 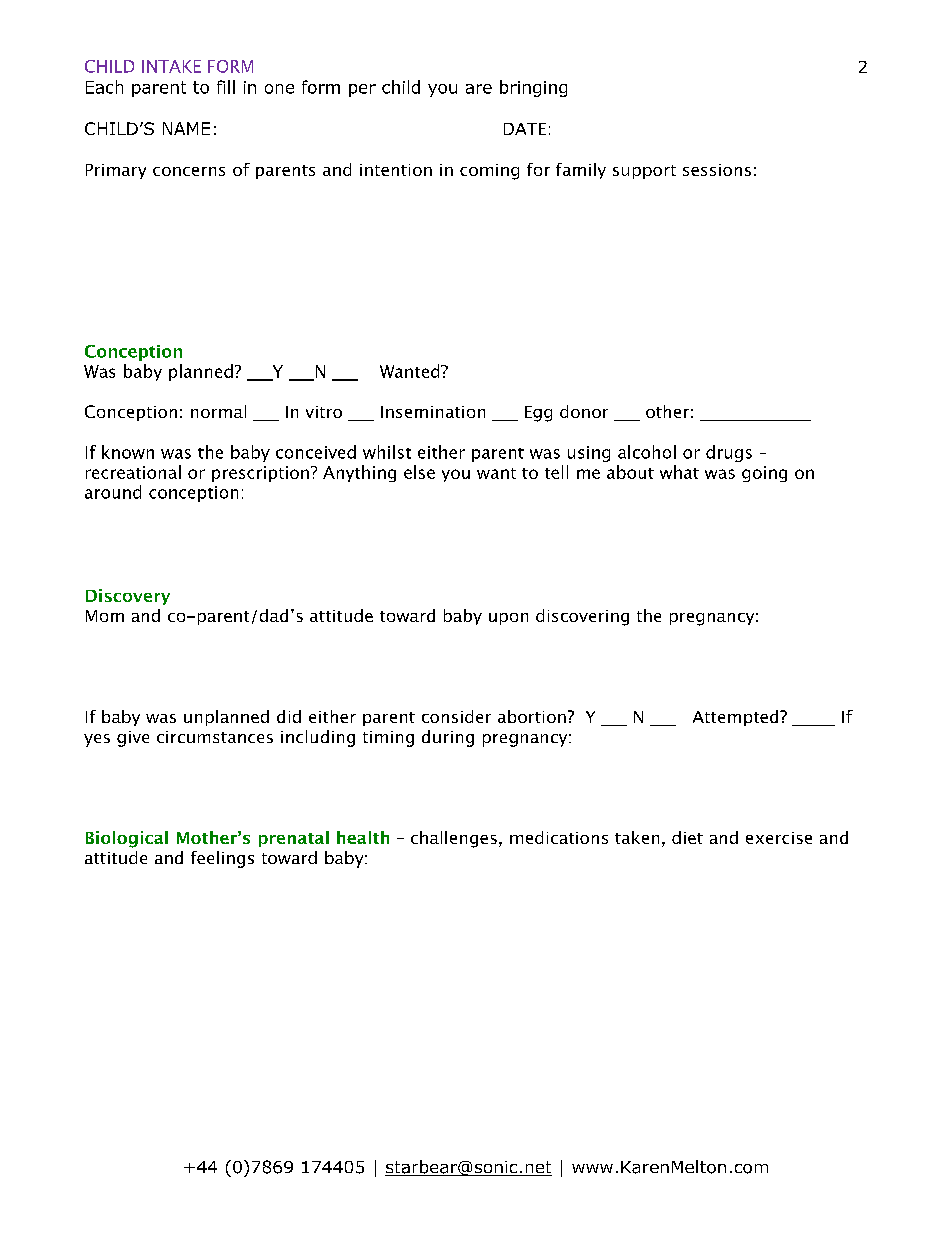 I want to click on sessions, so click(x=717, y=170).
